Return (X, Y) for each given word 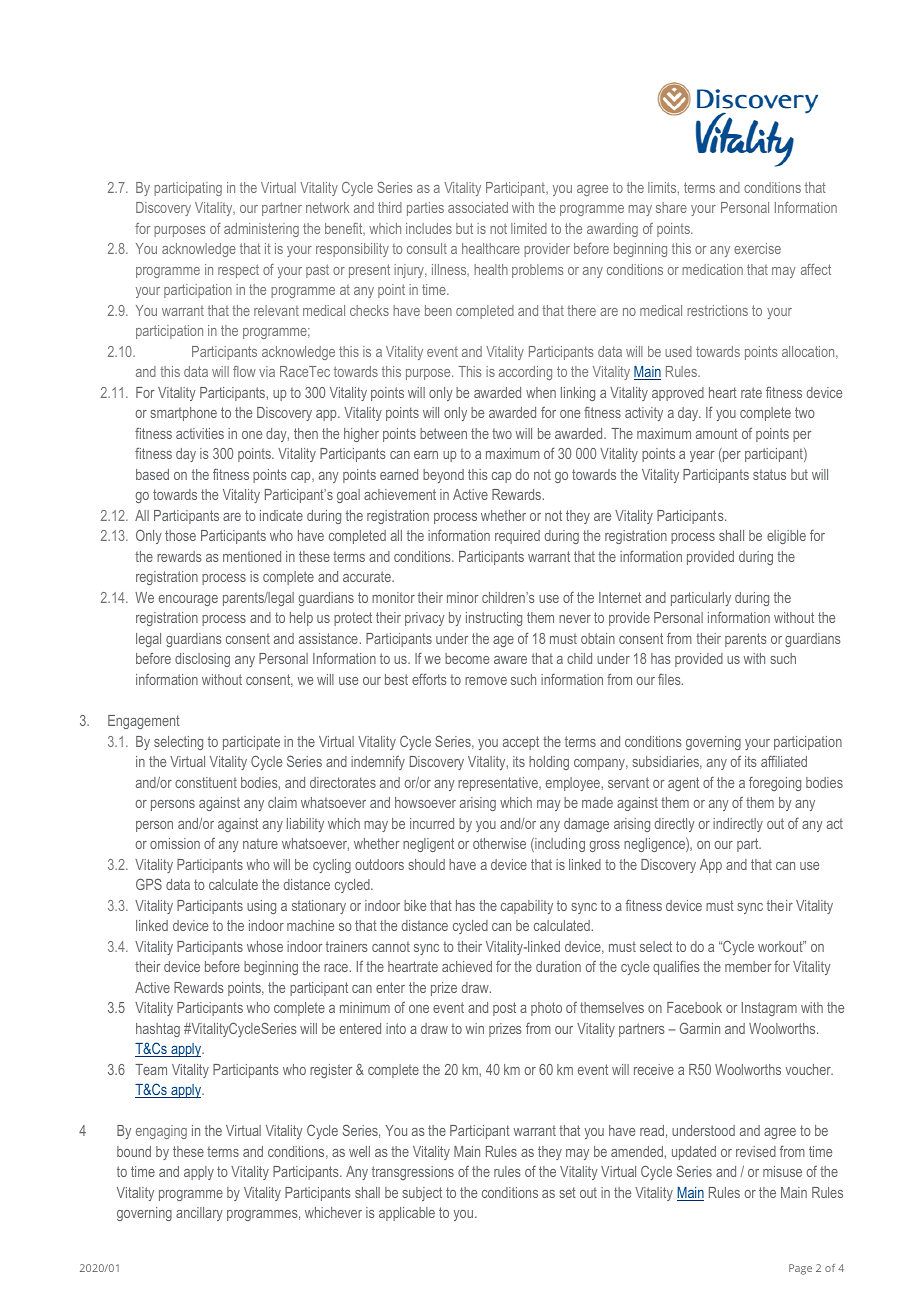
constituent (206, 782)
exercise (757, 248)
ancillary (199, 1214)
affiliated (784, 761)
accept (521, 743)
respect (238, 271)
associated (478, 207)
